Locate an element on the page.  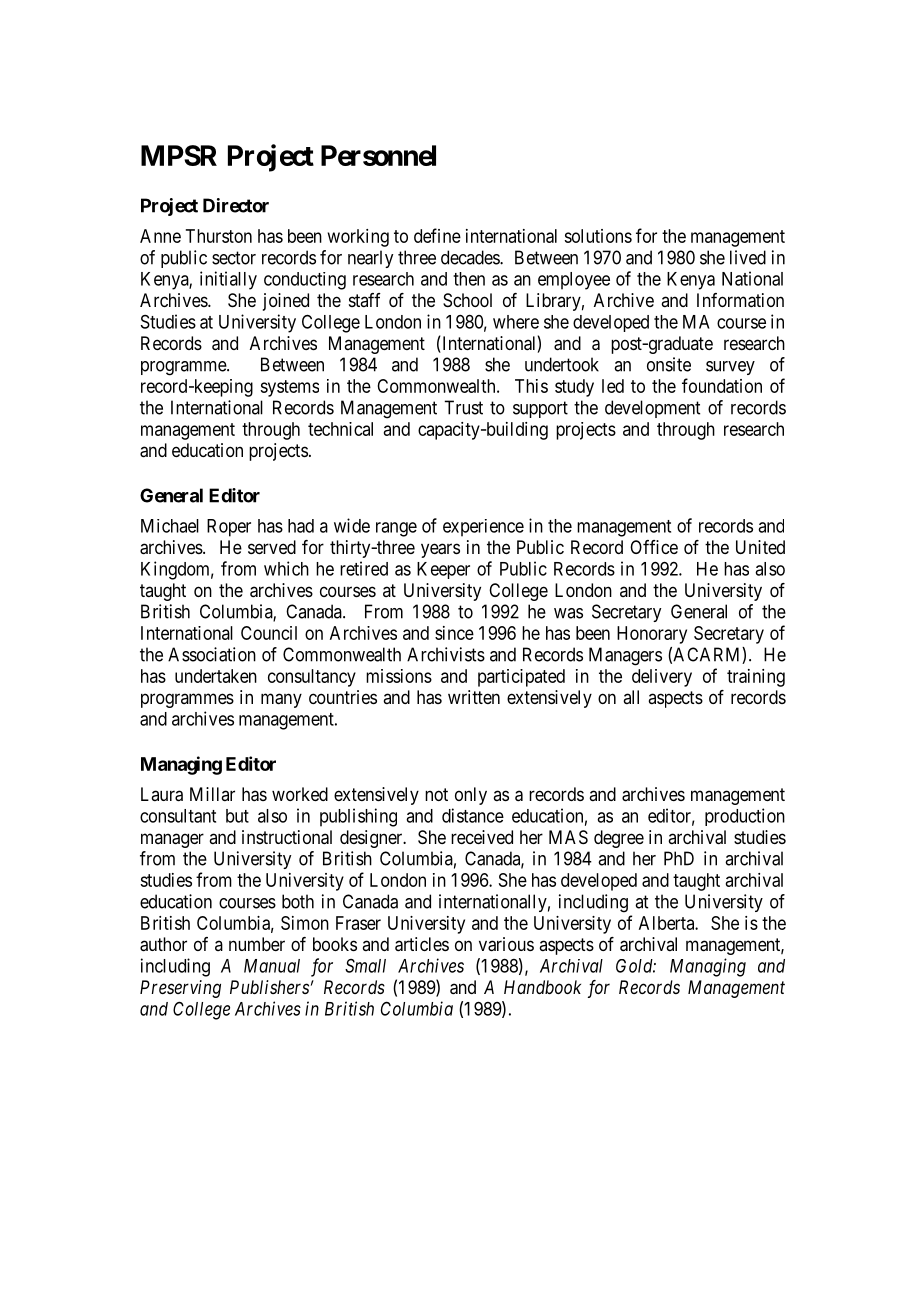
Office is located at coordinates (654, 547).
